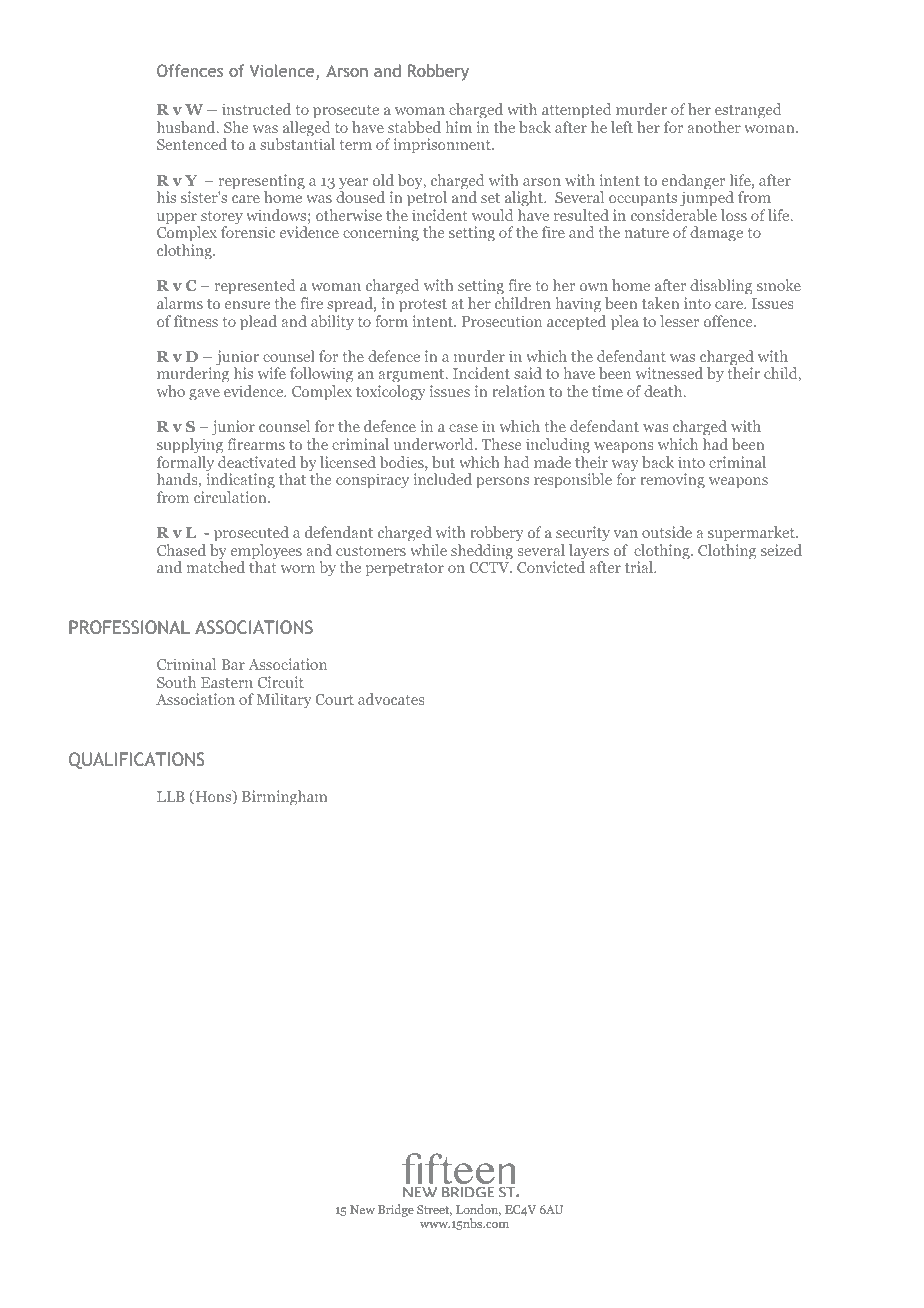  What do you see at coordinates (171, 796) in the document?
I see `LLB` at bounding box center [171, 796].
